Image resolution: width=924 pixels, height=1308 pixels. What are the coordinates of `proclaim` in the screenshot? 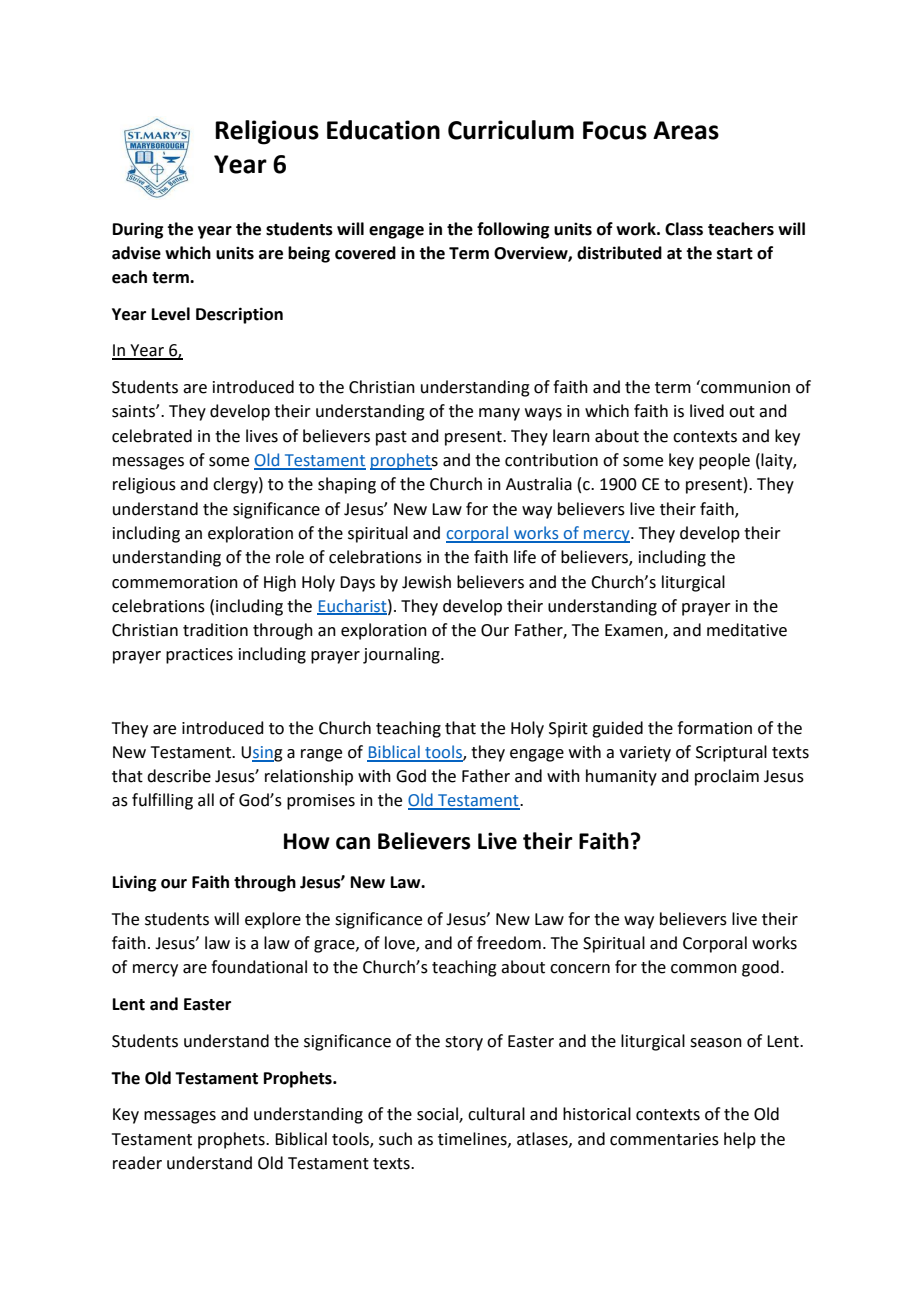 It's located at (727, 777).
